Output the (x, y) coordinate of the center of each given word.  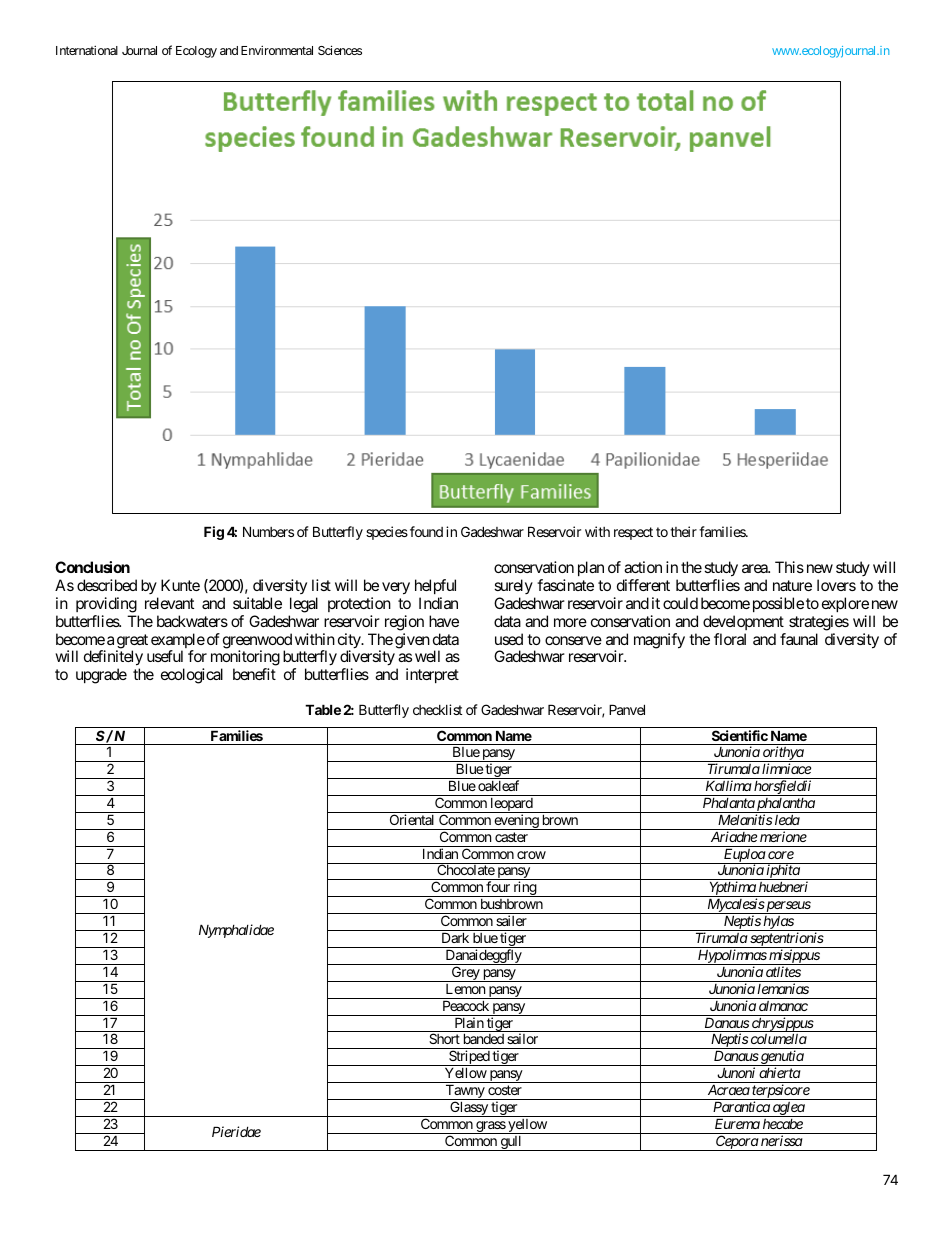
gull (511, 1143)
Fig (214, 533)
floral (730, 639)
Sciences (340, 50)
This (789, 567)
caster (511, 837)
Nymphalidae (236, 931)
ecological (192, 676)
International (87, 50)
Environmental (277, 50)
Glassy (469, 1109)
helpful (435, 586)
